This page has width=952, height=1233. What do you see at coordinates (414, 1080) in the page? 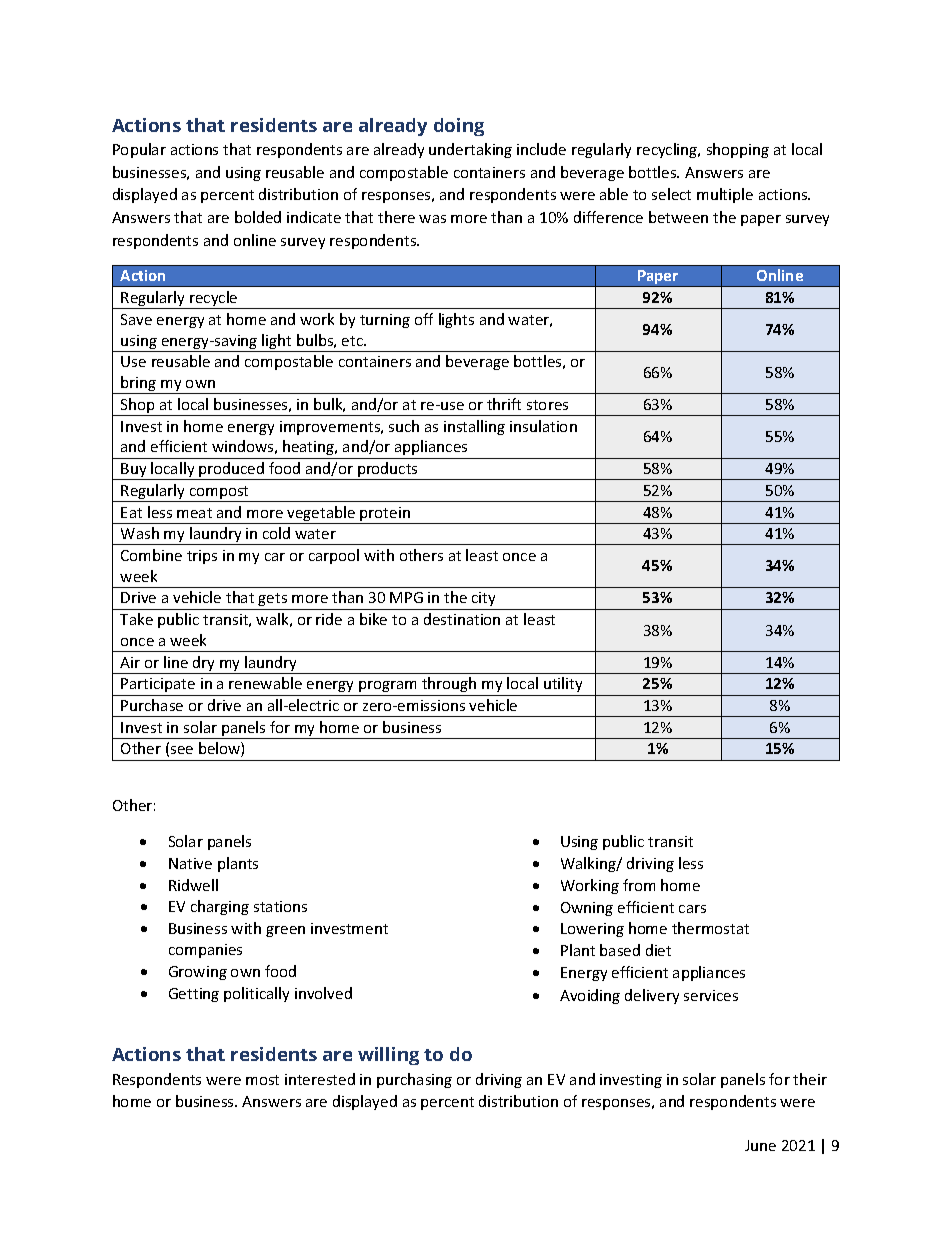
I see `purchasing` at bounding box center [414, 1080].
